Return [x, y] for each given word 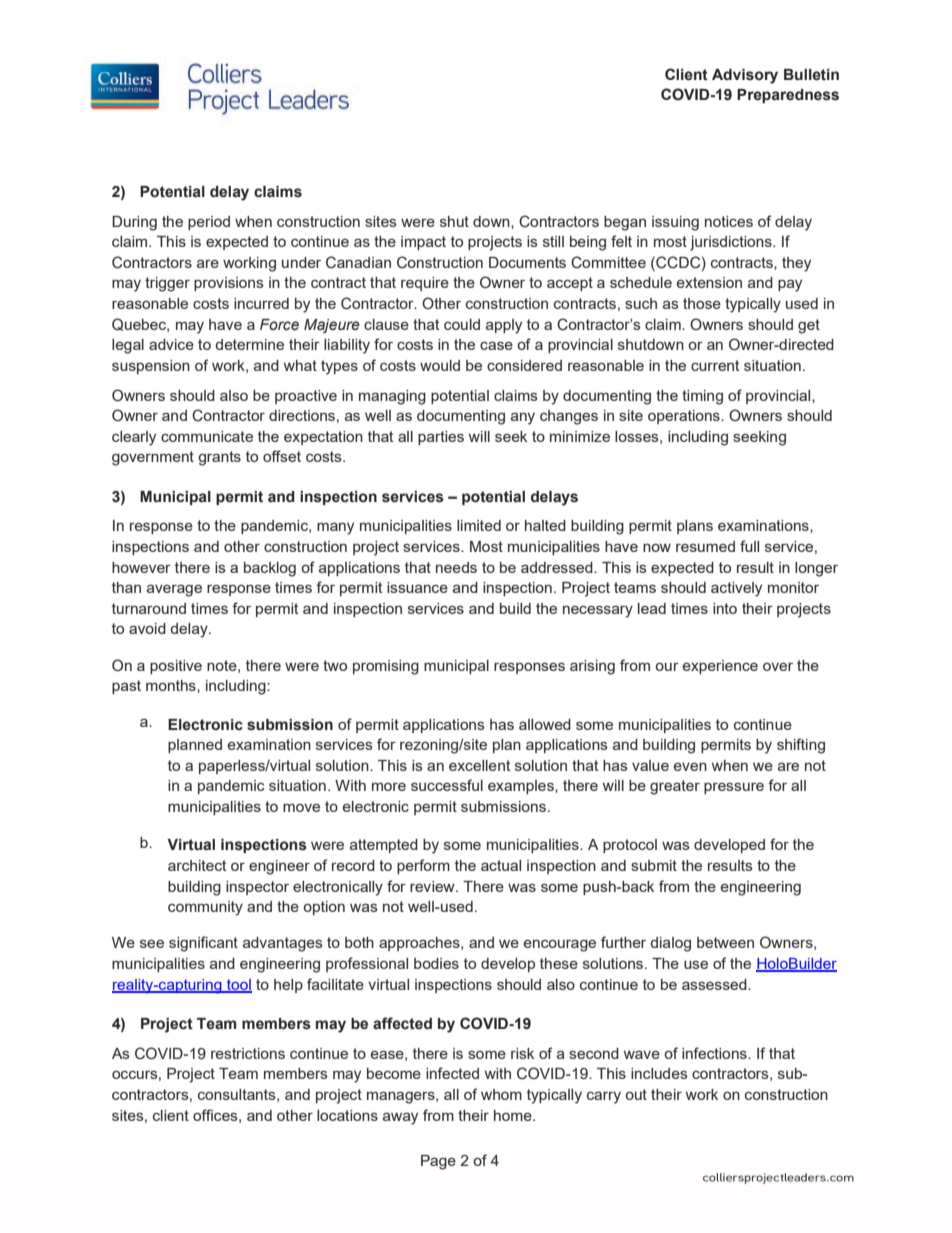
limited [479, 525]
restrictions [248, 1053]
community [205, 908]
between [725, 942]
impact [423, 243]
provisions [229, 284]
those [702, 303]
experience [720, 667]
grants [219, 458]
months [172, 685]
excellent [480, 765]
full [749, 546]
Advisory [745, 76]
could [462, 324]
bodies [436, 963]
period [209, 223]
